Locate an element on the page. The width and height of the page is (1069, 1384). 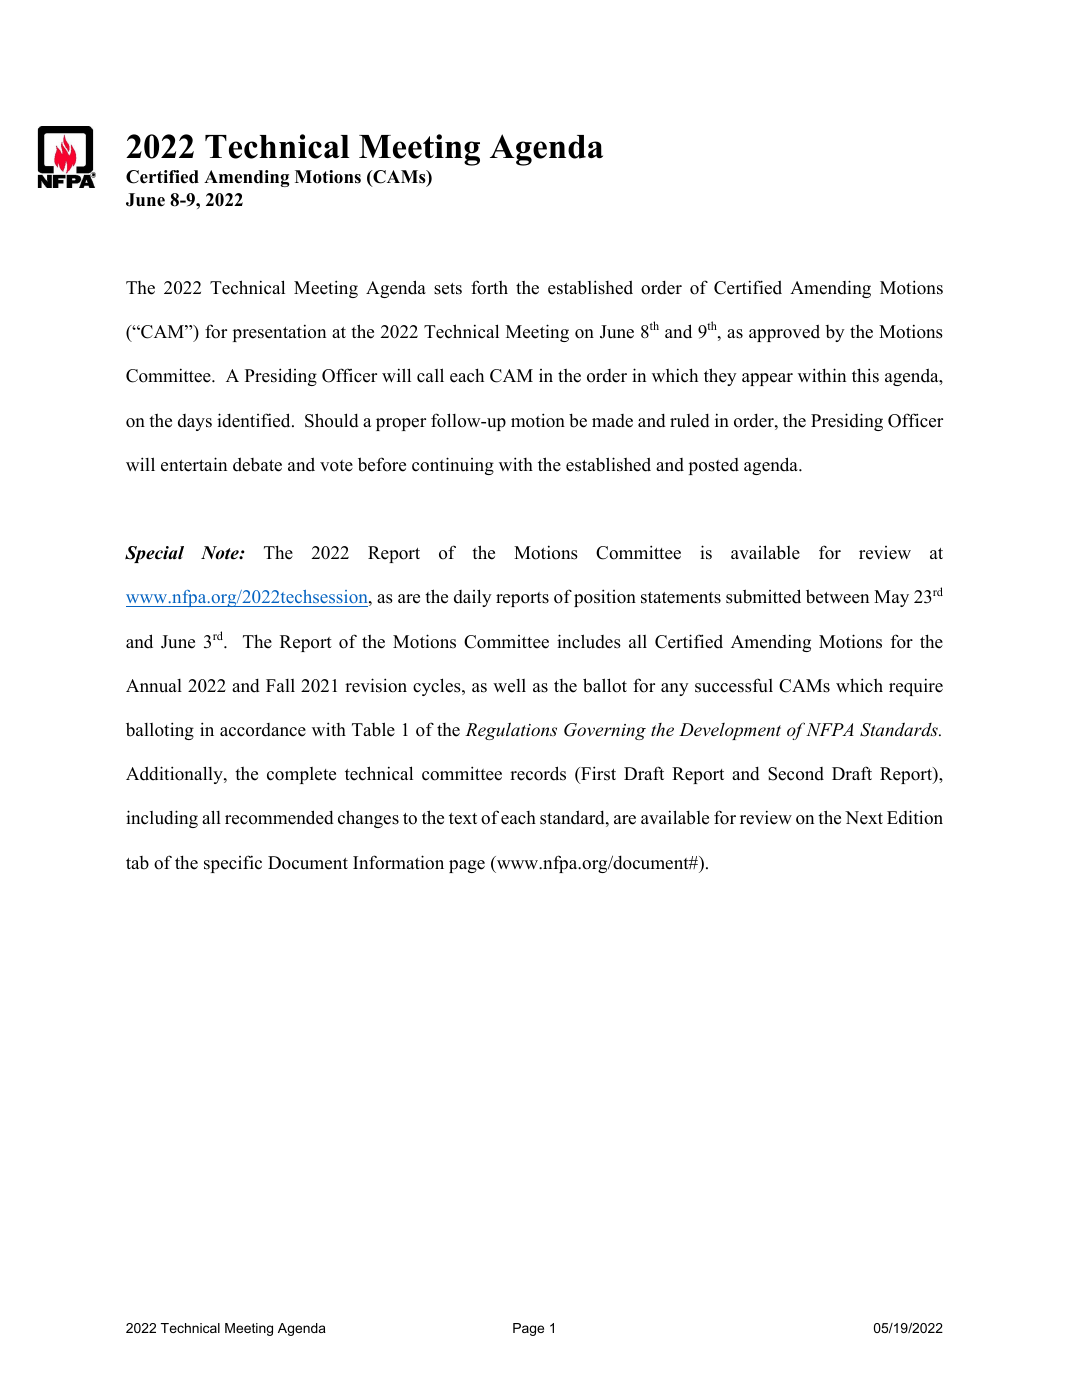
Special is located at coordinates (154, 554).
